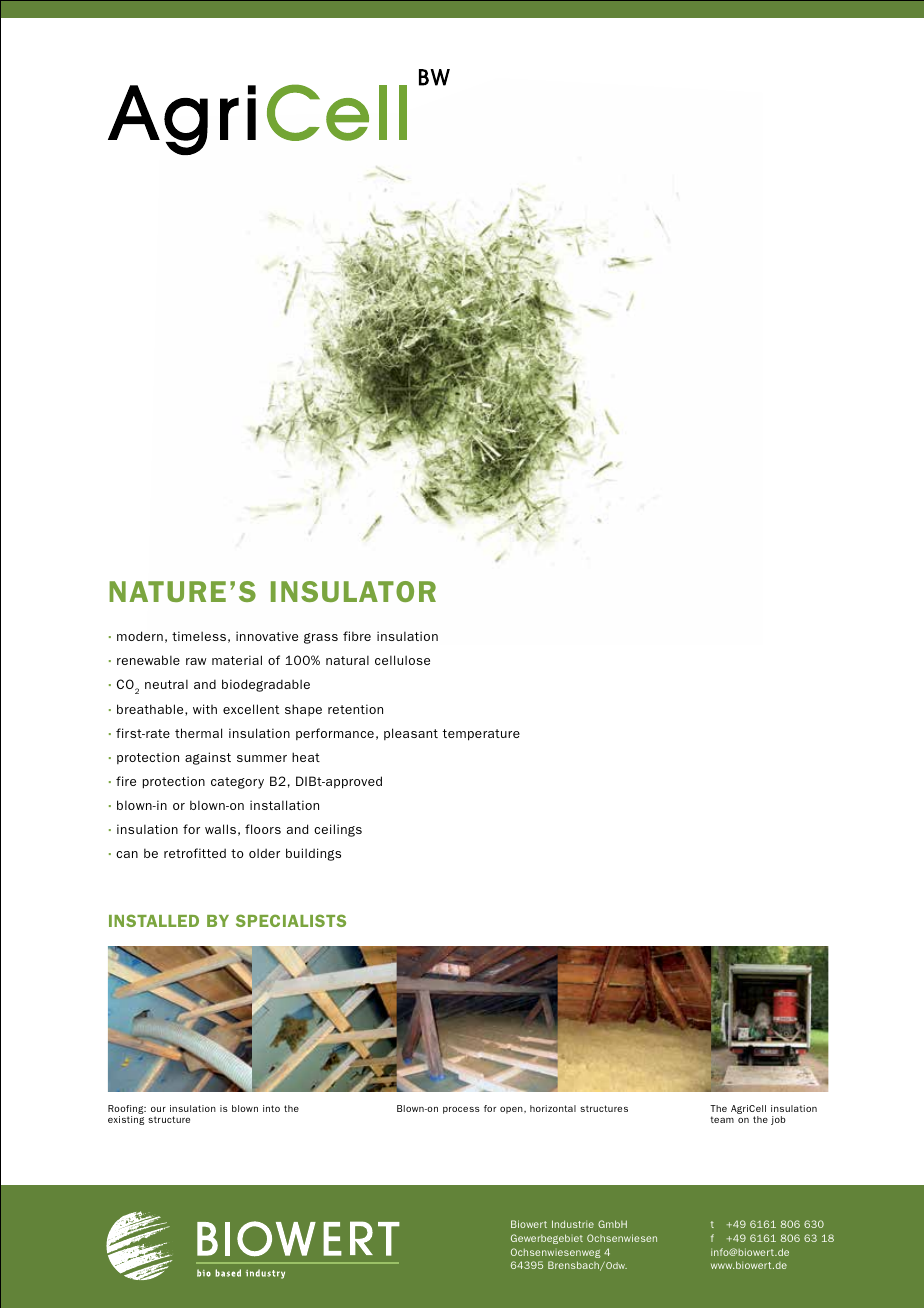  Describe the element at coordinates (402, 660) in the screenshot. I see `cellulose` at that location.
